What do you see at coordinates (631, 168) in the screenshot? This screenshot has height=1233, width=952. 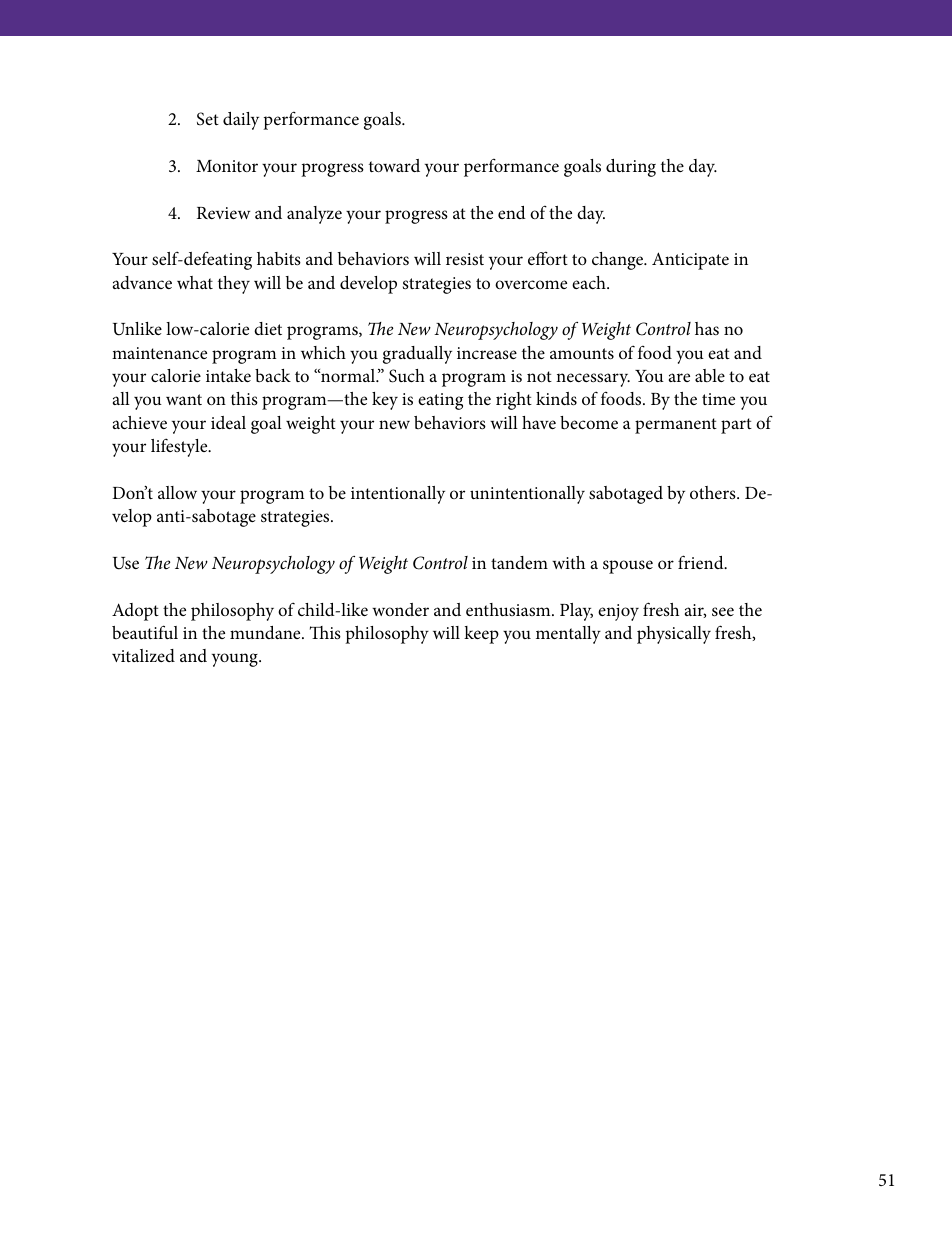 I see `during` at bounding box center [631, 168].
